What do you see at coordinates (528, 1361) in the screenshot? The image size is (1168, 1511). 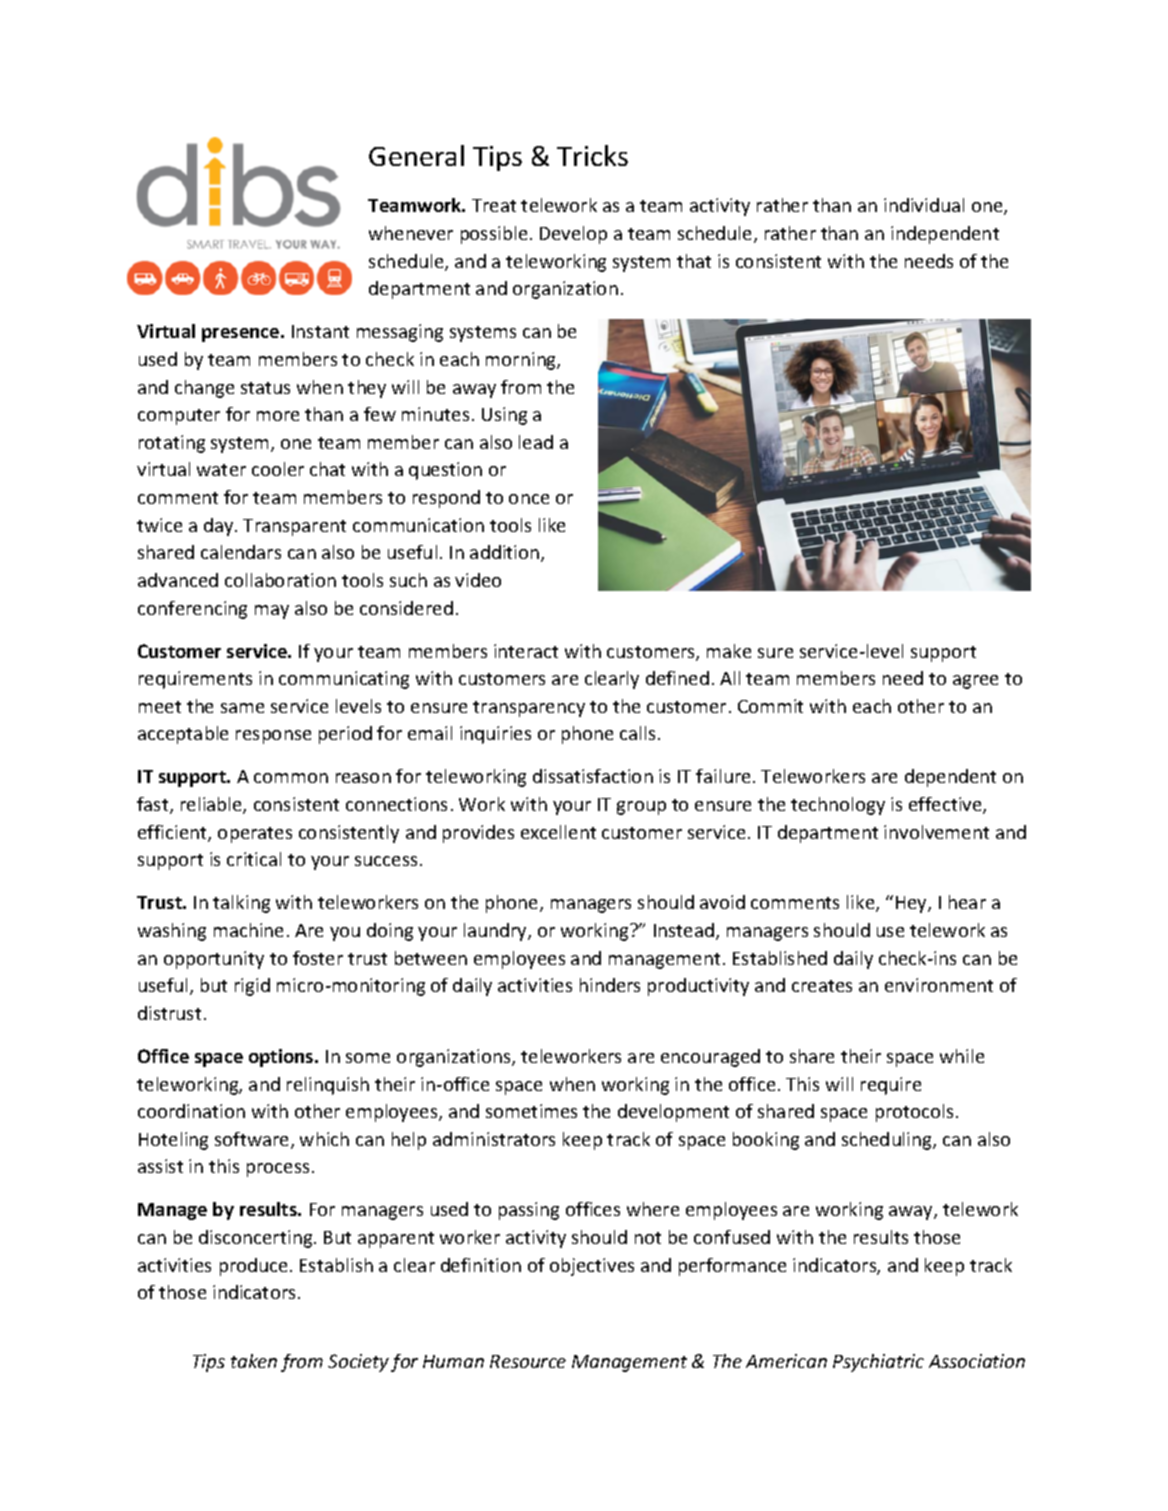 I see `Resource` at bounding box center [528, 1361].
